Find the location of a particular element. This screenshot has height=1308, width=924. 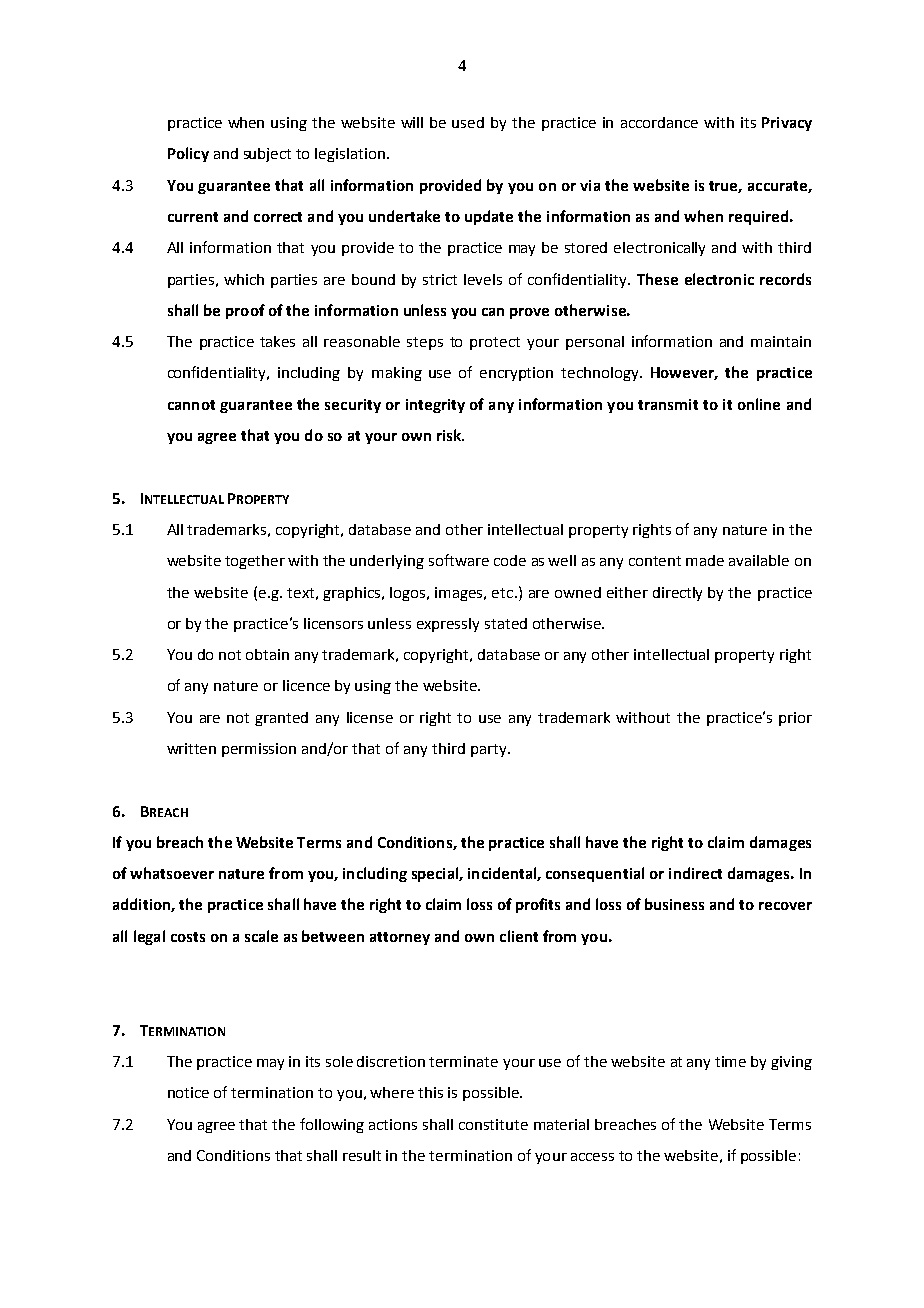

special is located at coordinates (436, 874).
